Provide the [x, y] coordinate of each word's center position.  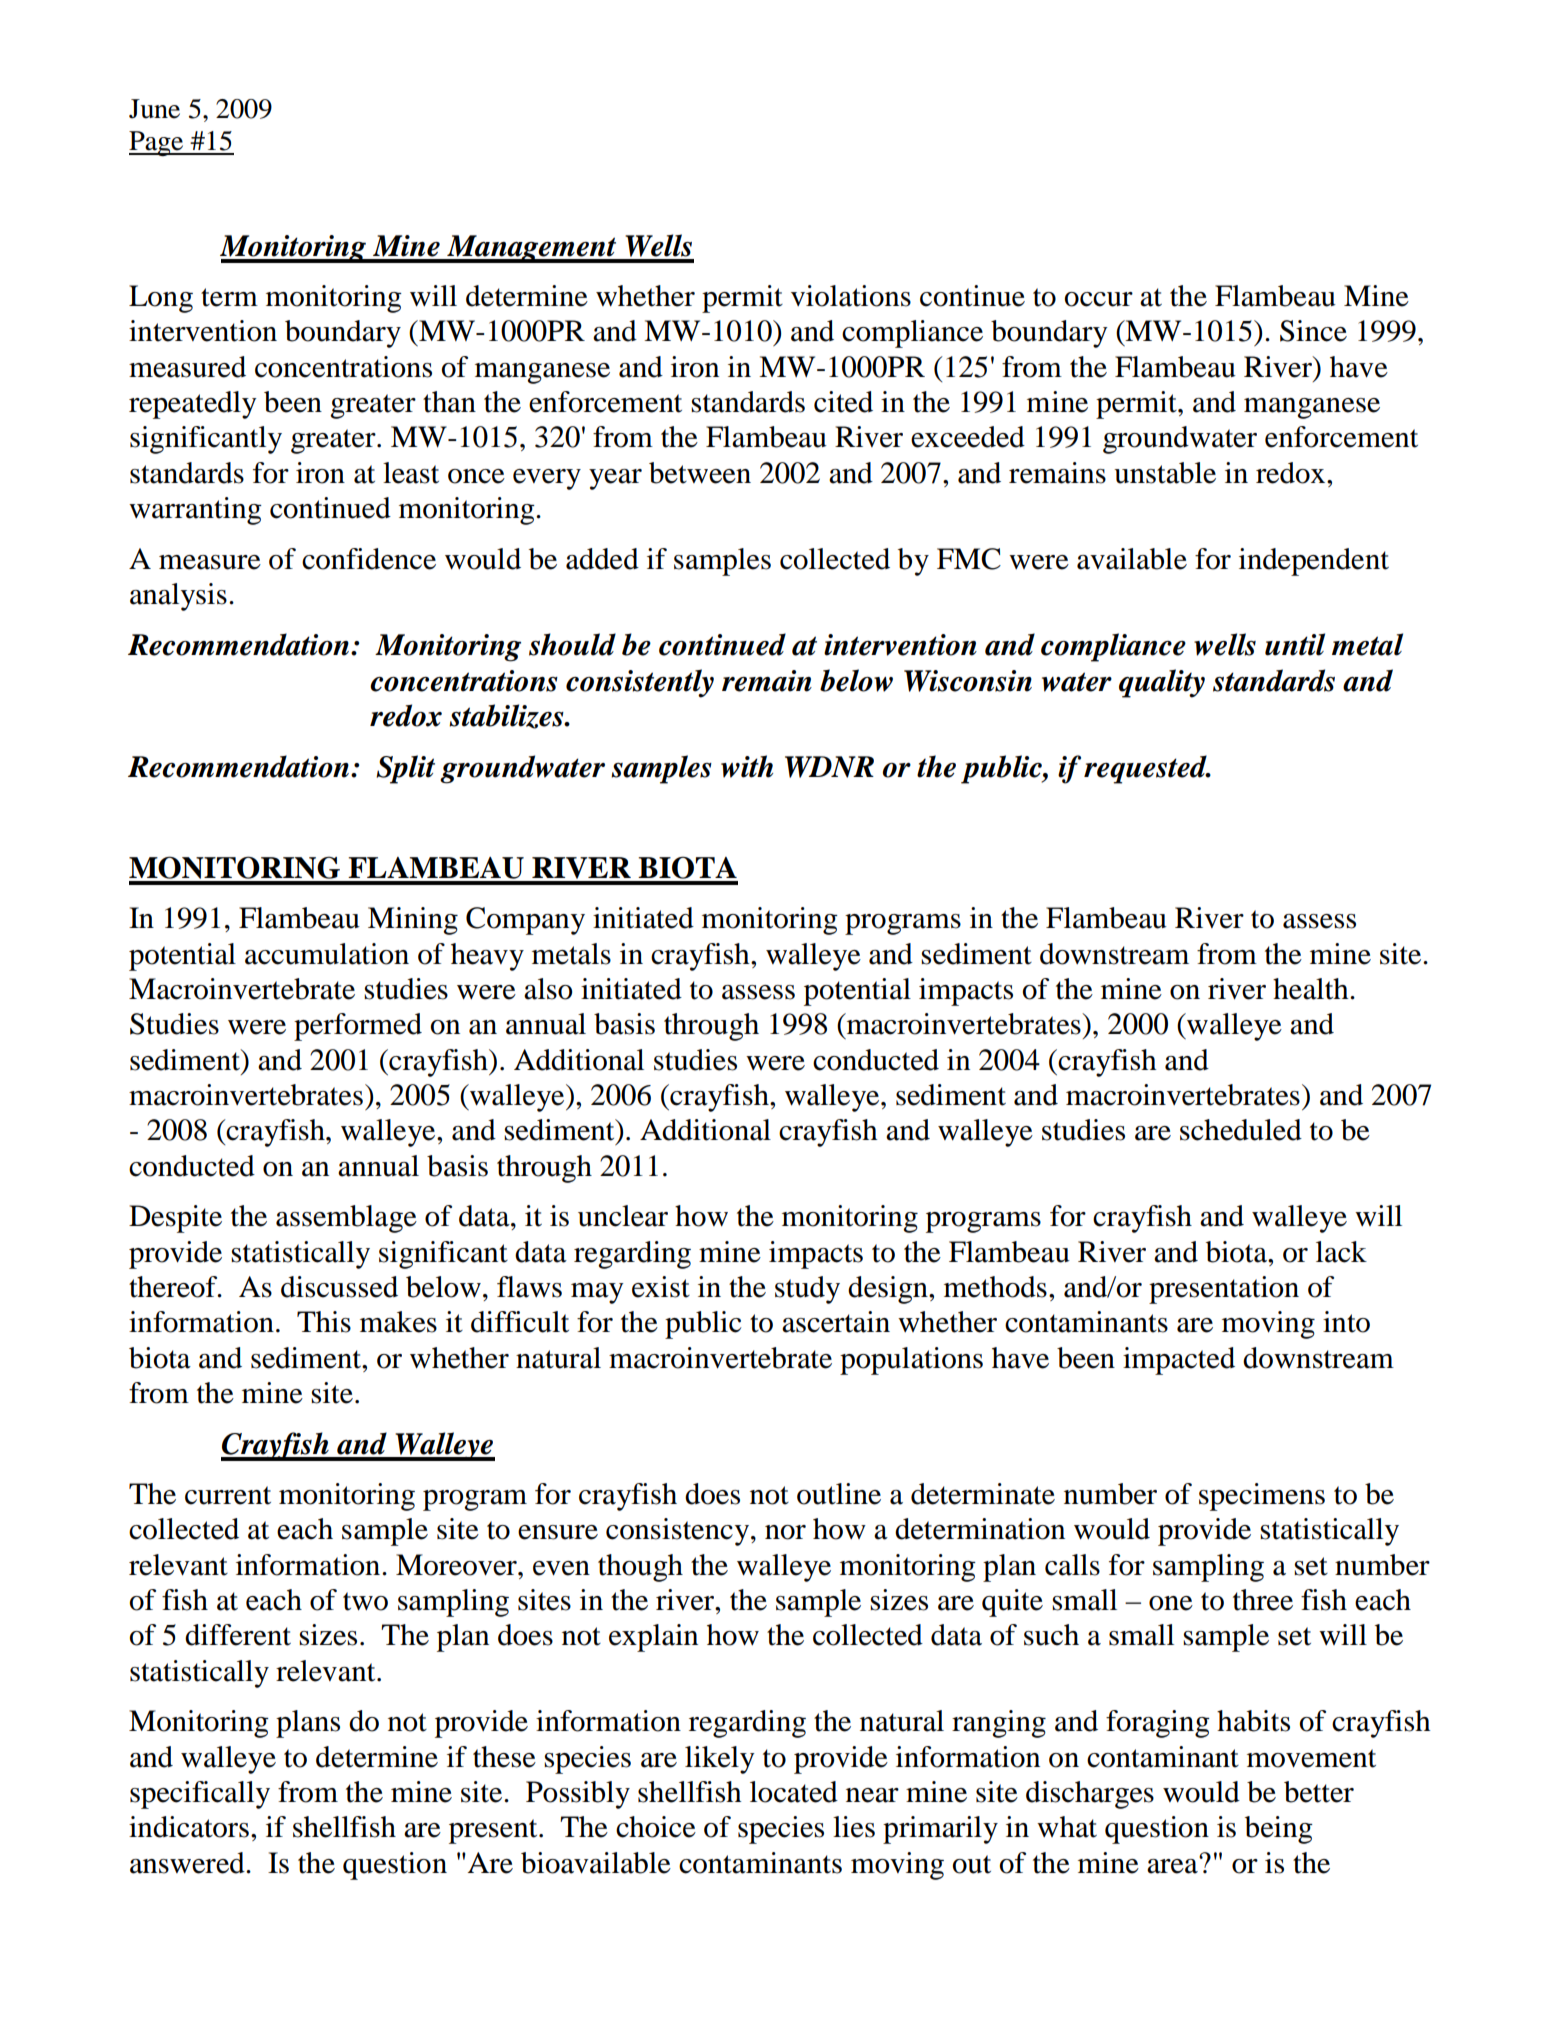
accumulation [327, 954]
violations [851, 296]
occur [1099, 299]
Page [157, 143]
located [794, 1792]
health [1312, 989]
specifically [200, 1795]
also [548, 989]
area [1173, 1865]
